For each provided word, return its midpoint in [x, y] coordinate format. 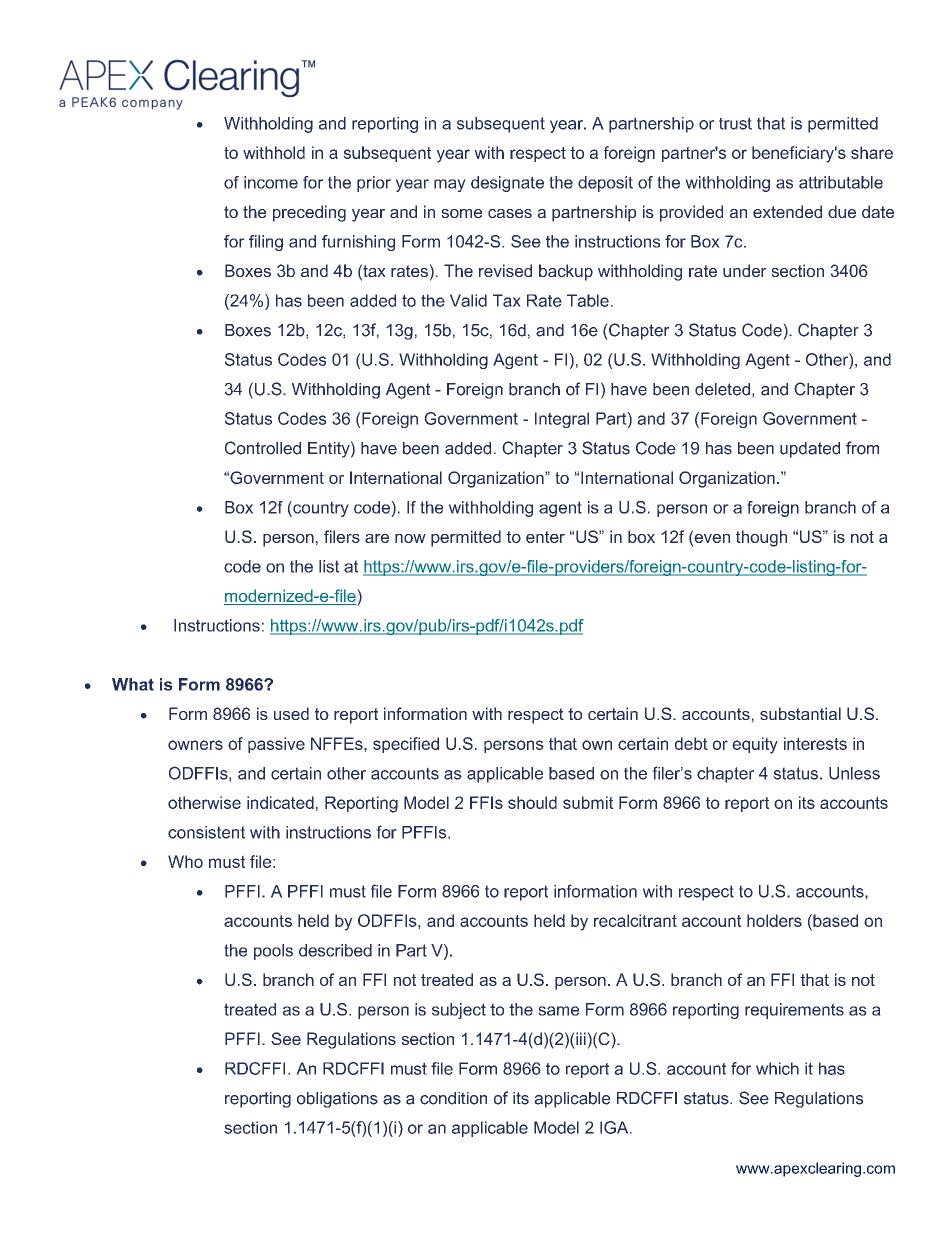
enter [545, 537]
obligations [337, 1100]
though [761, 538]
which [777, 1068]
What [133, 684]
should [532, 802]
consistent [206, 832]
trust [735, 123]
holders [774, 920]
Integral [562, 420]
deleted [722, 389]
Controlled [263, 448]
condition [453, 1098]
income [271, 182]
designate [507, 184]
